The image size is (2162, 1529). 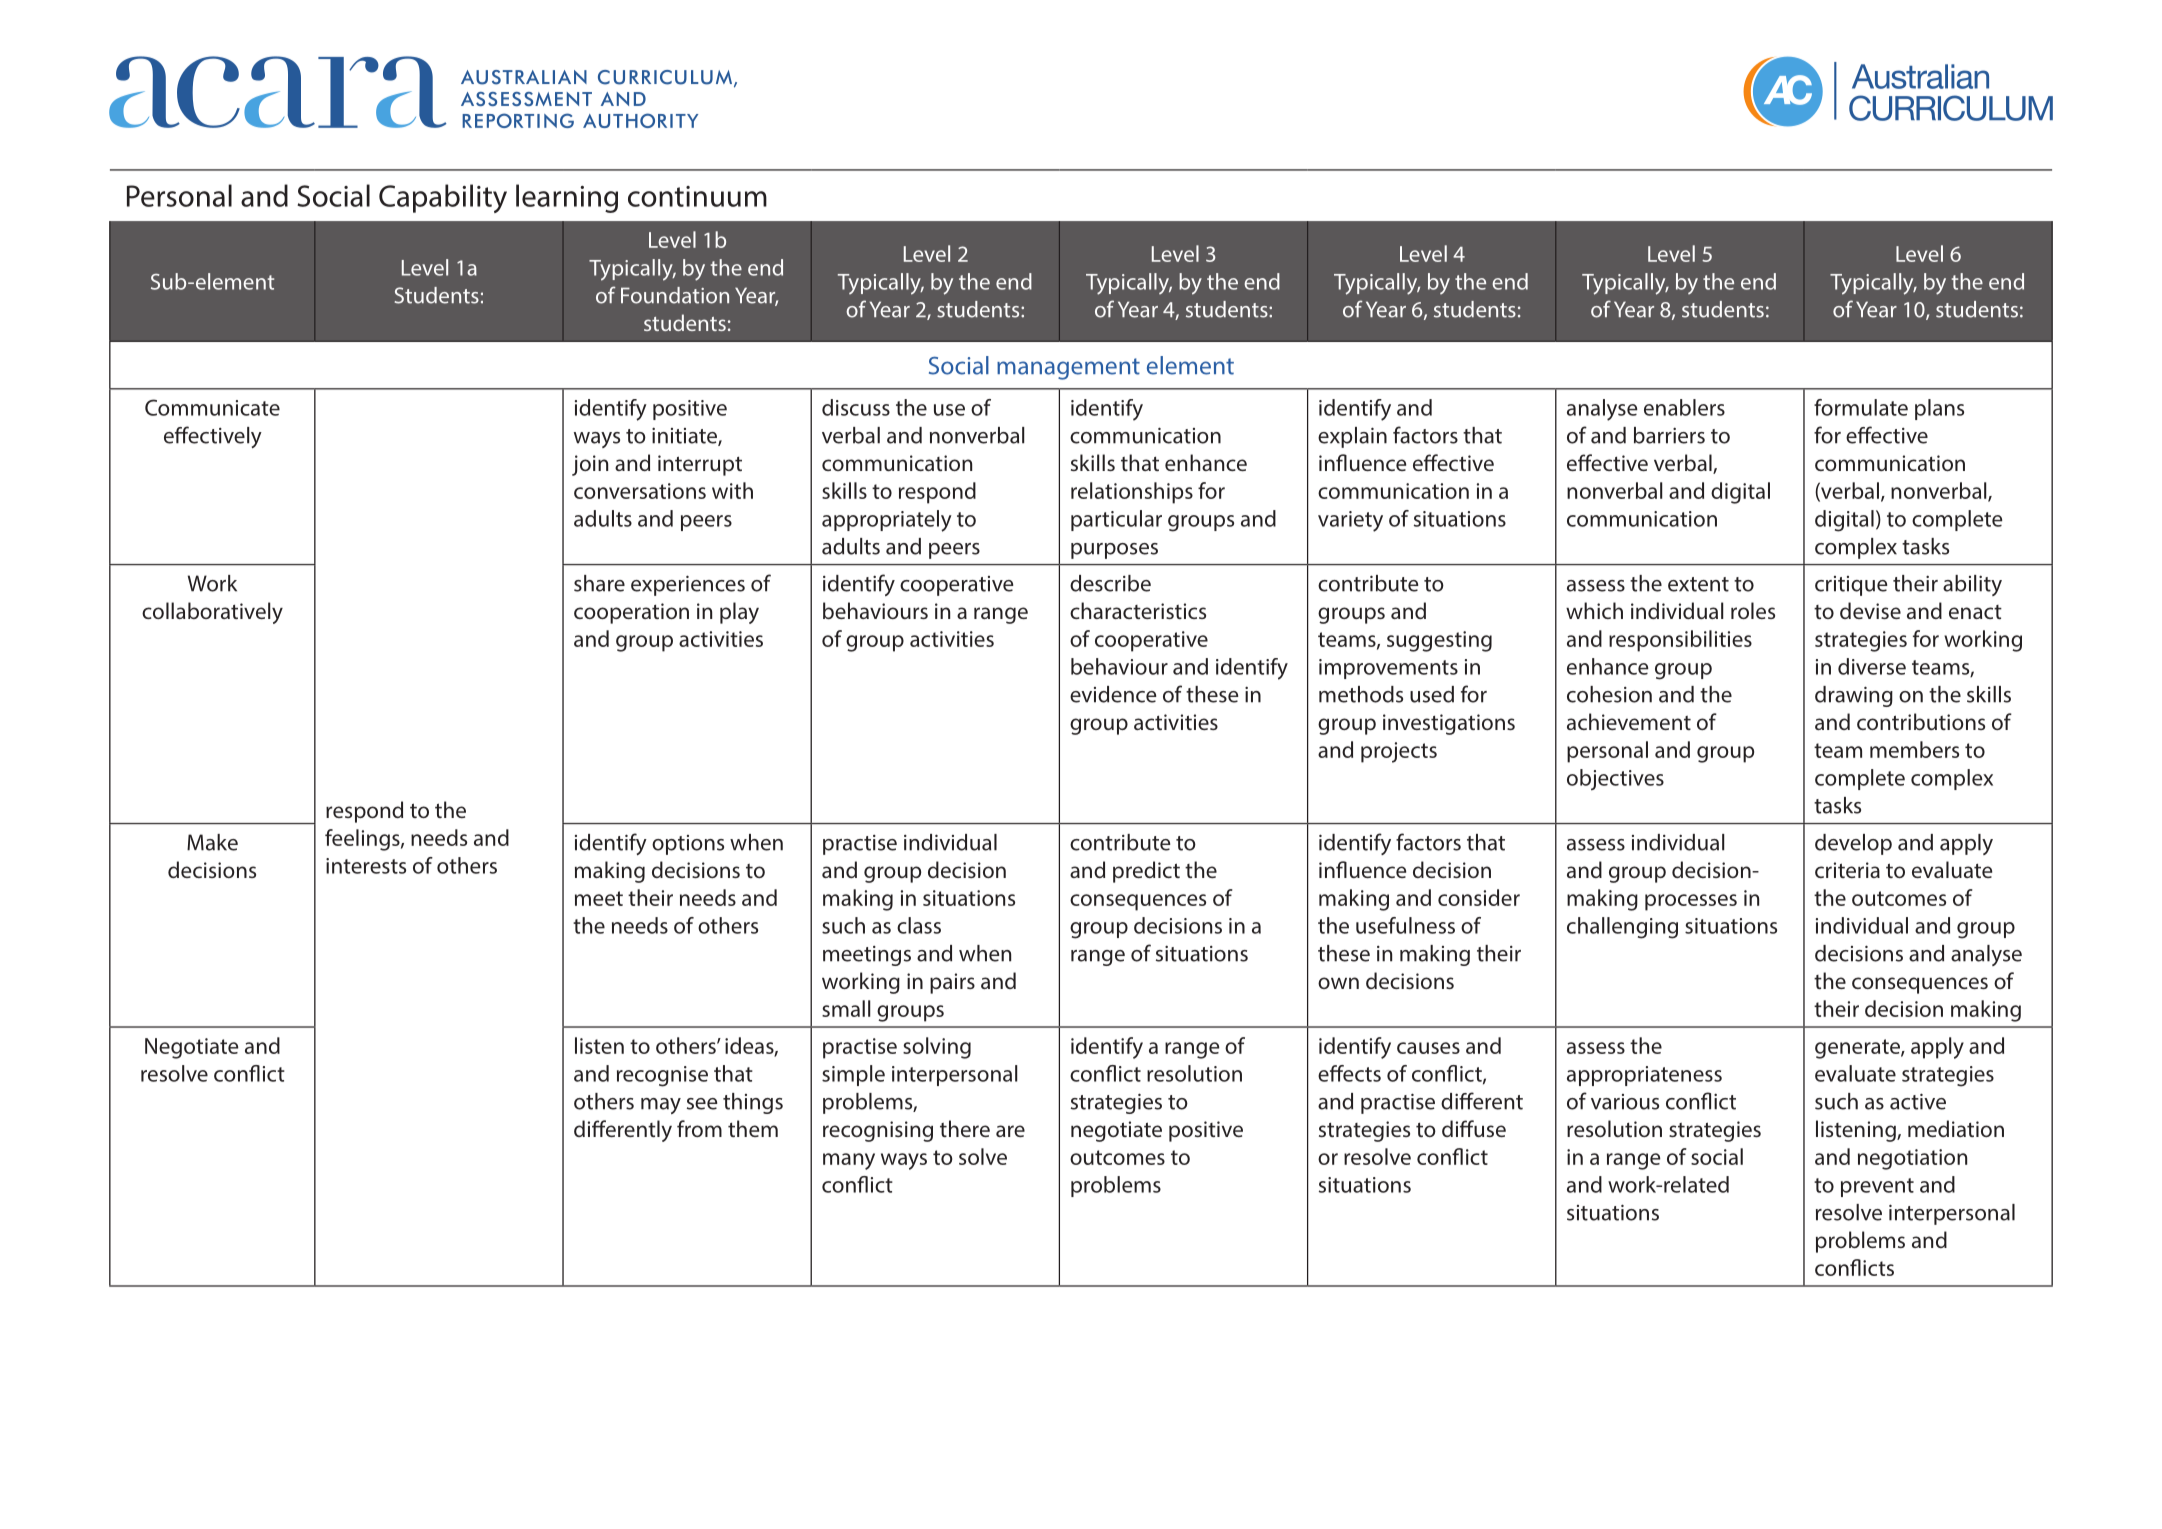 I want to click on learning, so click(x=567, y=198).
